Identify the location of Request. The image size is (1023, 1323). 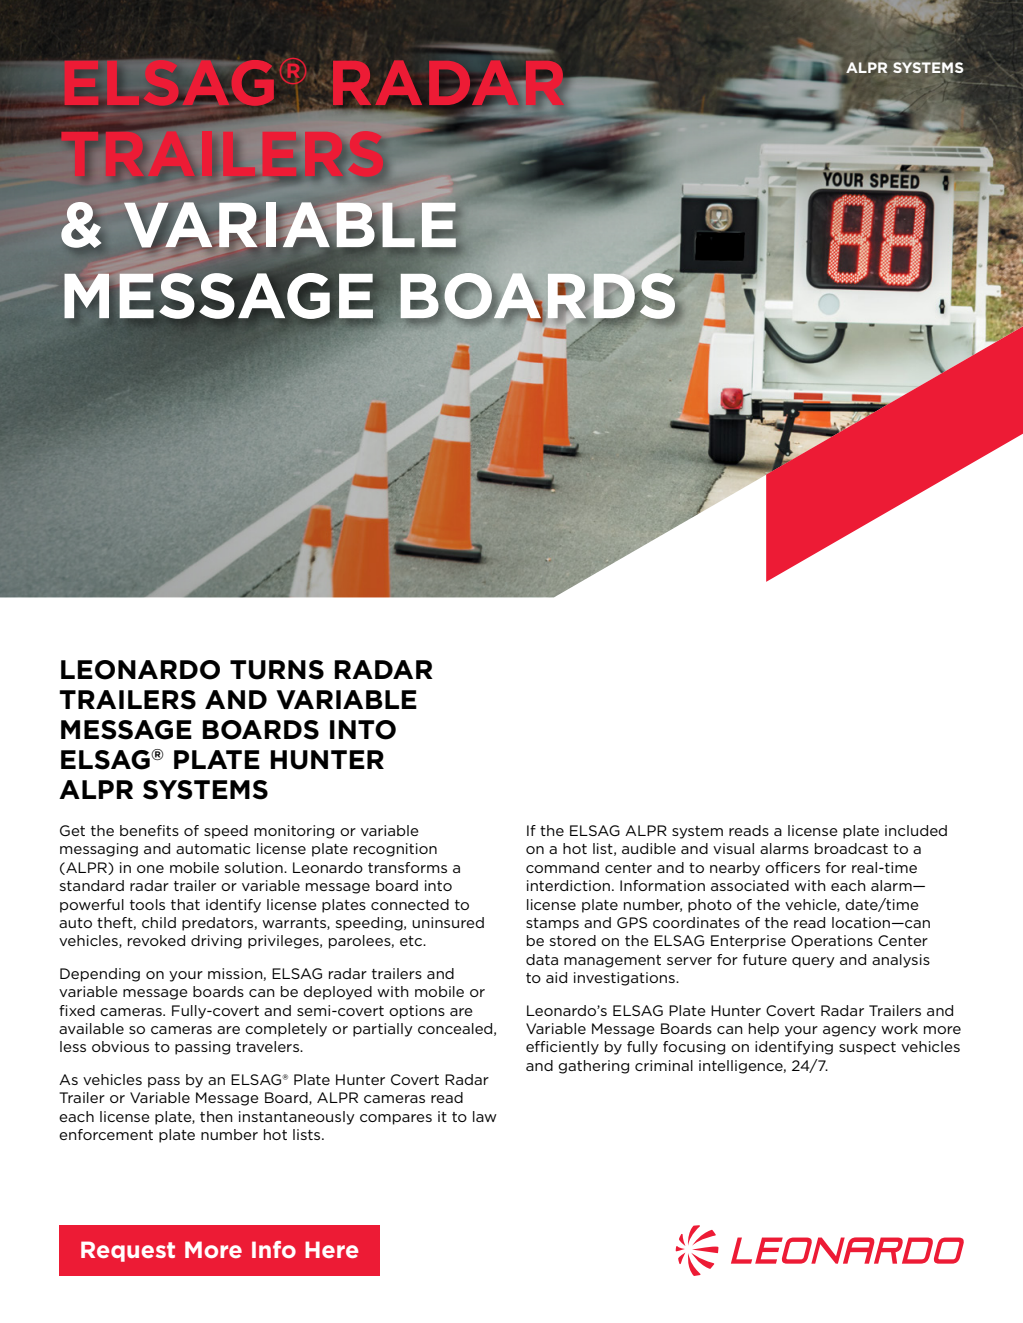
(128, 1251).
